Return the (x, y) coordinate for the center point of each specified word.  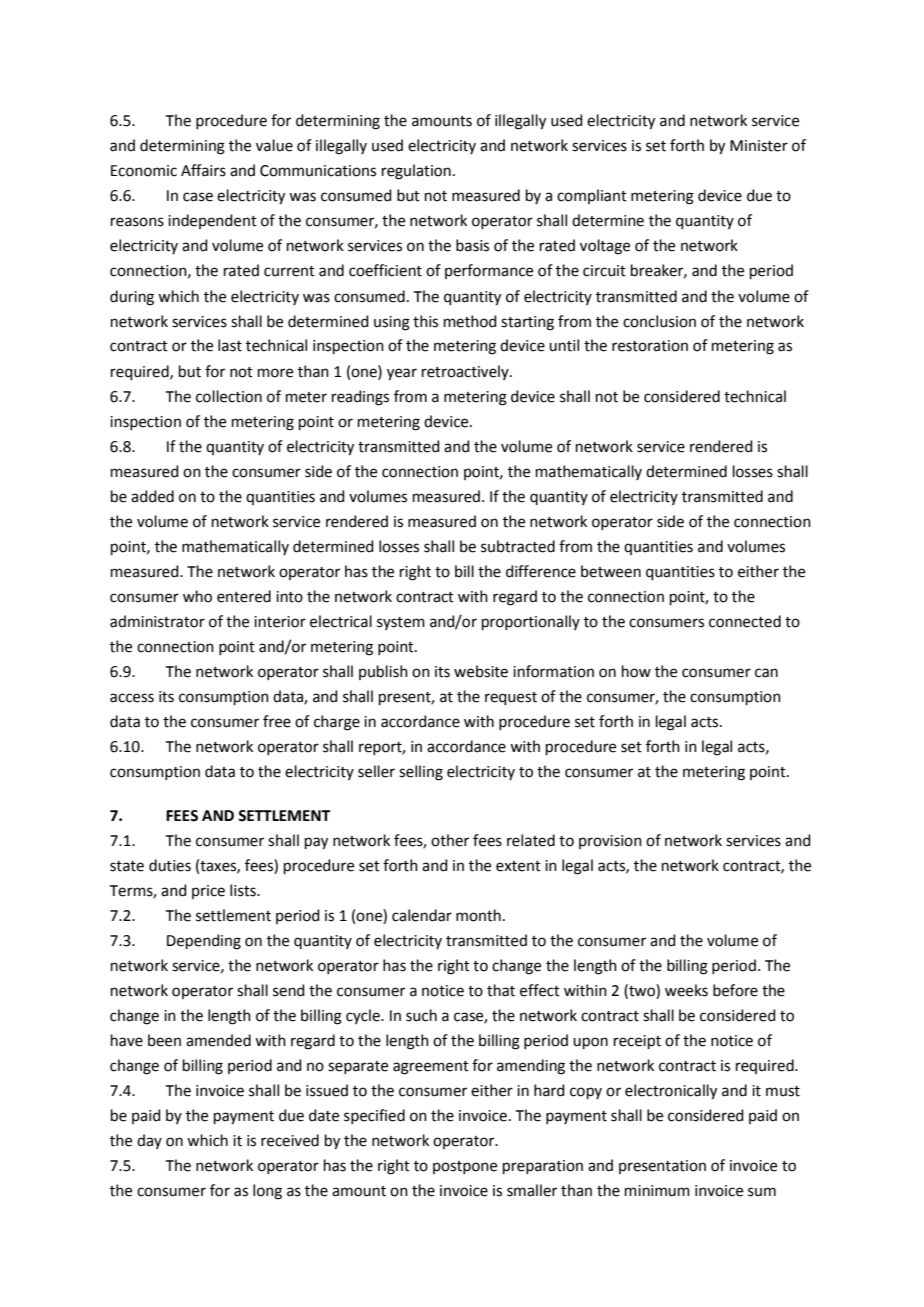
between (611, 571)
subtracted (518, 546)
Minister (759, 146)
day (149, 1141)
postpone (465, 1167)
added (152, 496)
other (450, 840)
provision (610, 842)
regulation (416, 172)
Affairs (203, 170)
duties (170, 865)
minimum (657, 1191)
